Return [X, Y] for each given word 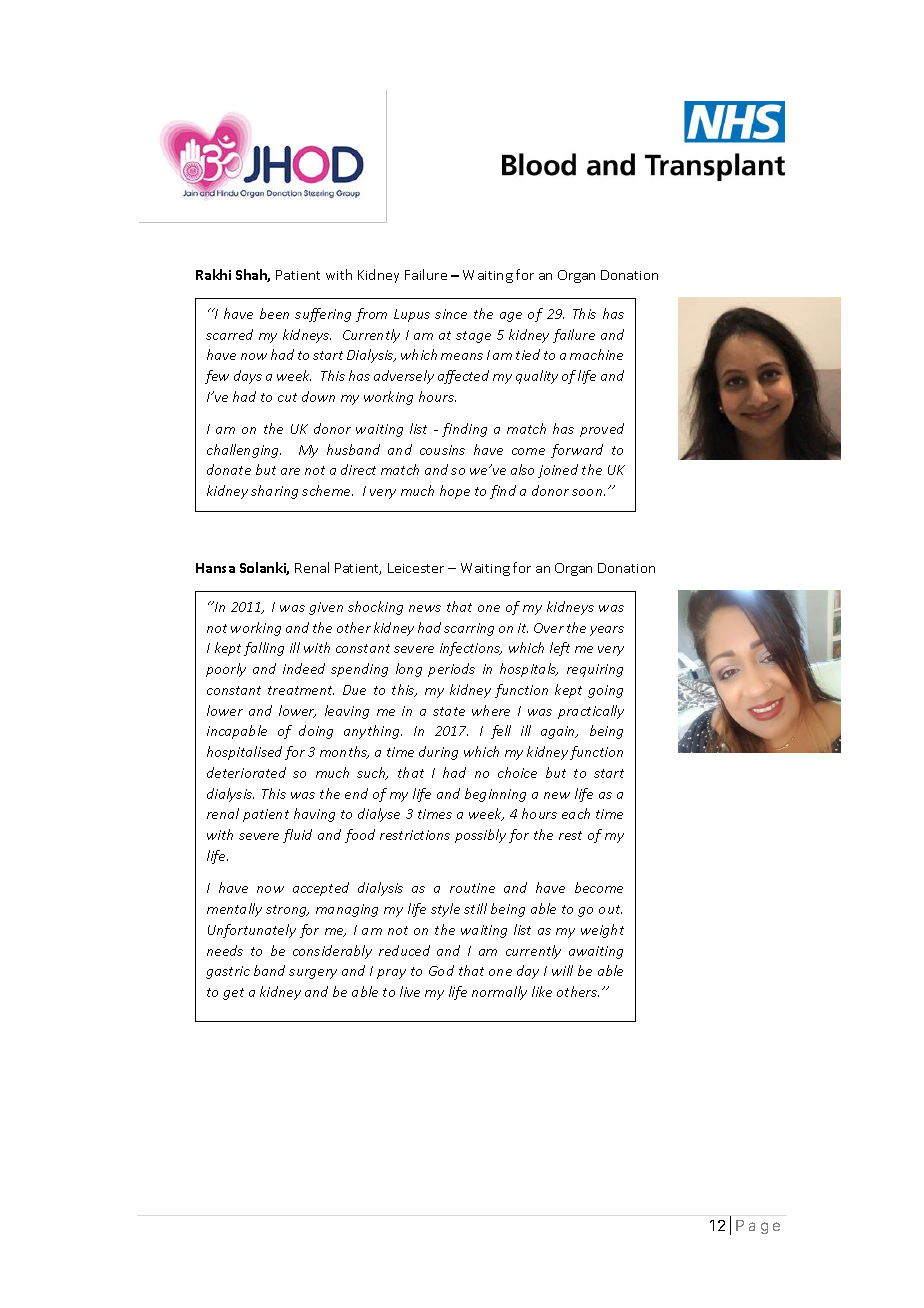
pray [391, 974]
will [562, 970]
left [560, 649]
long [409, 670]
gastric [228, 972]
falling [264, 649]
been [274, 313]
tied [528, 354]
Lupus [412, 315]
